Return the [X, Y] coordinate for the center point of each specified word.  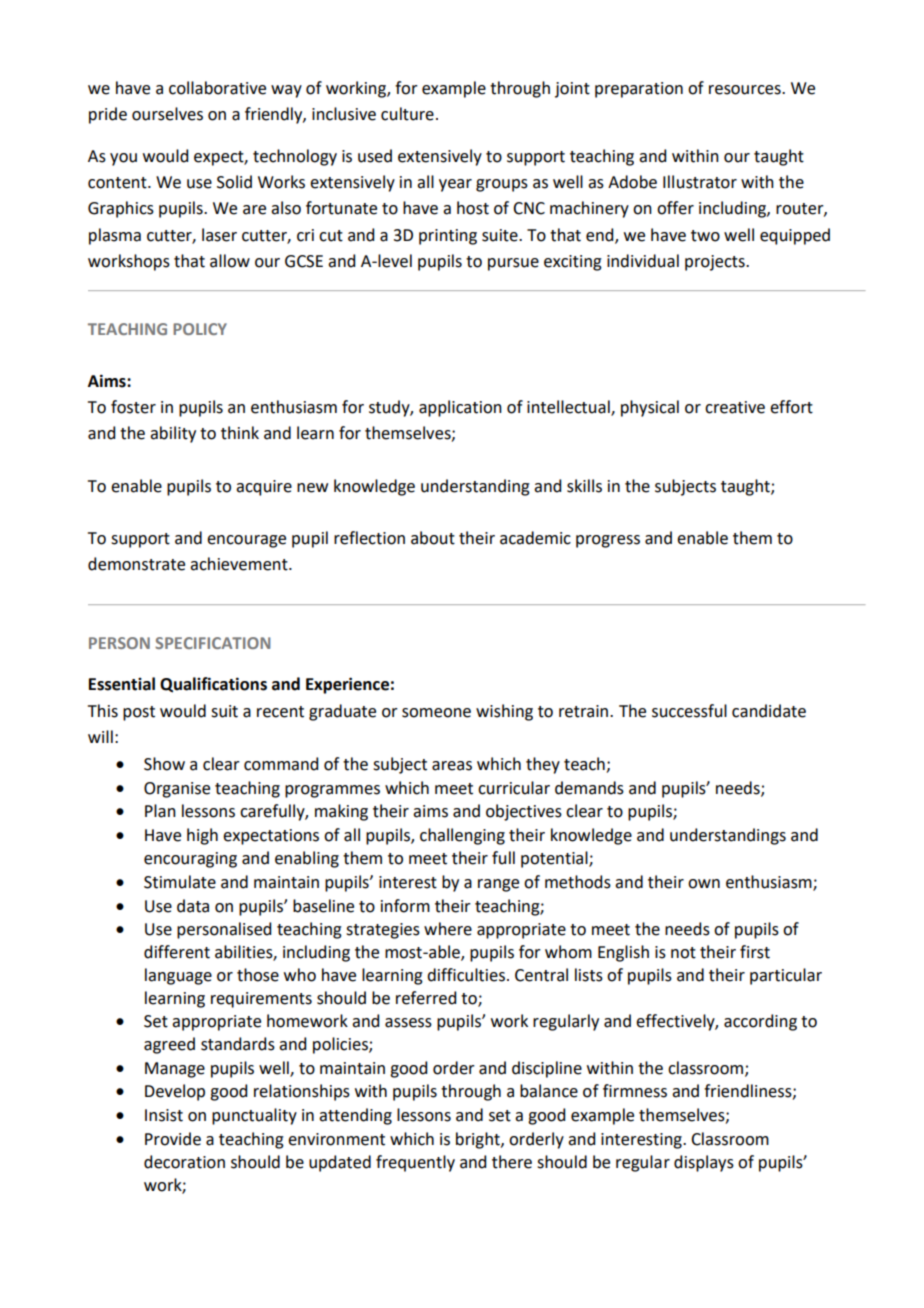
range [498, 885]
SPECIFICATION [212, 643]
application [460, 408]
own [704, 884]
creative [735, 407]
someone [436, 713]
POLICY [200, 329]
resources [746, 90]
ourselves [167, 114]
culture [407, 114]
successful [689, 711]
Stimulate [180, 882]
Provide [173, 1139]
